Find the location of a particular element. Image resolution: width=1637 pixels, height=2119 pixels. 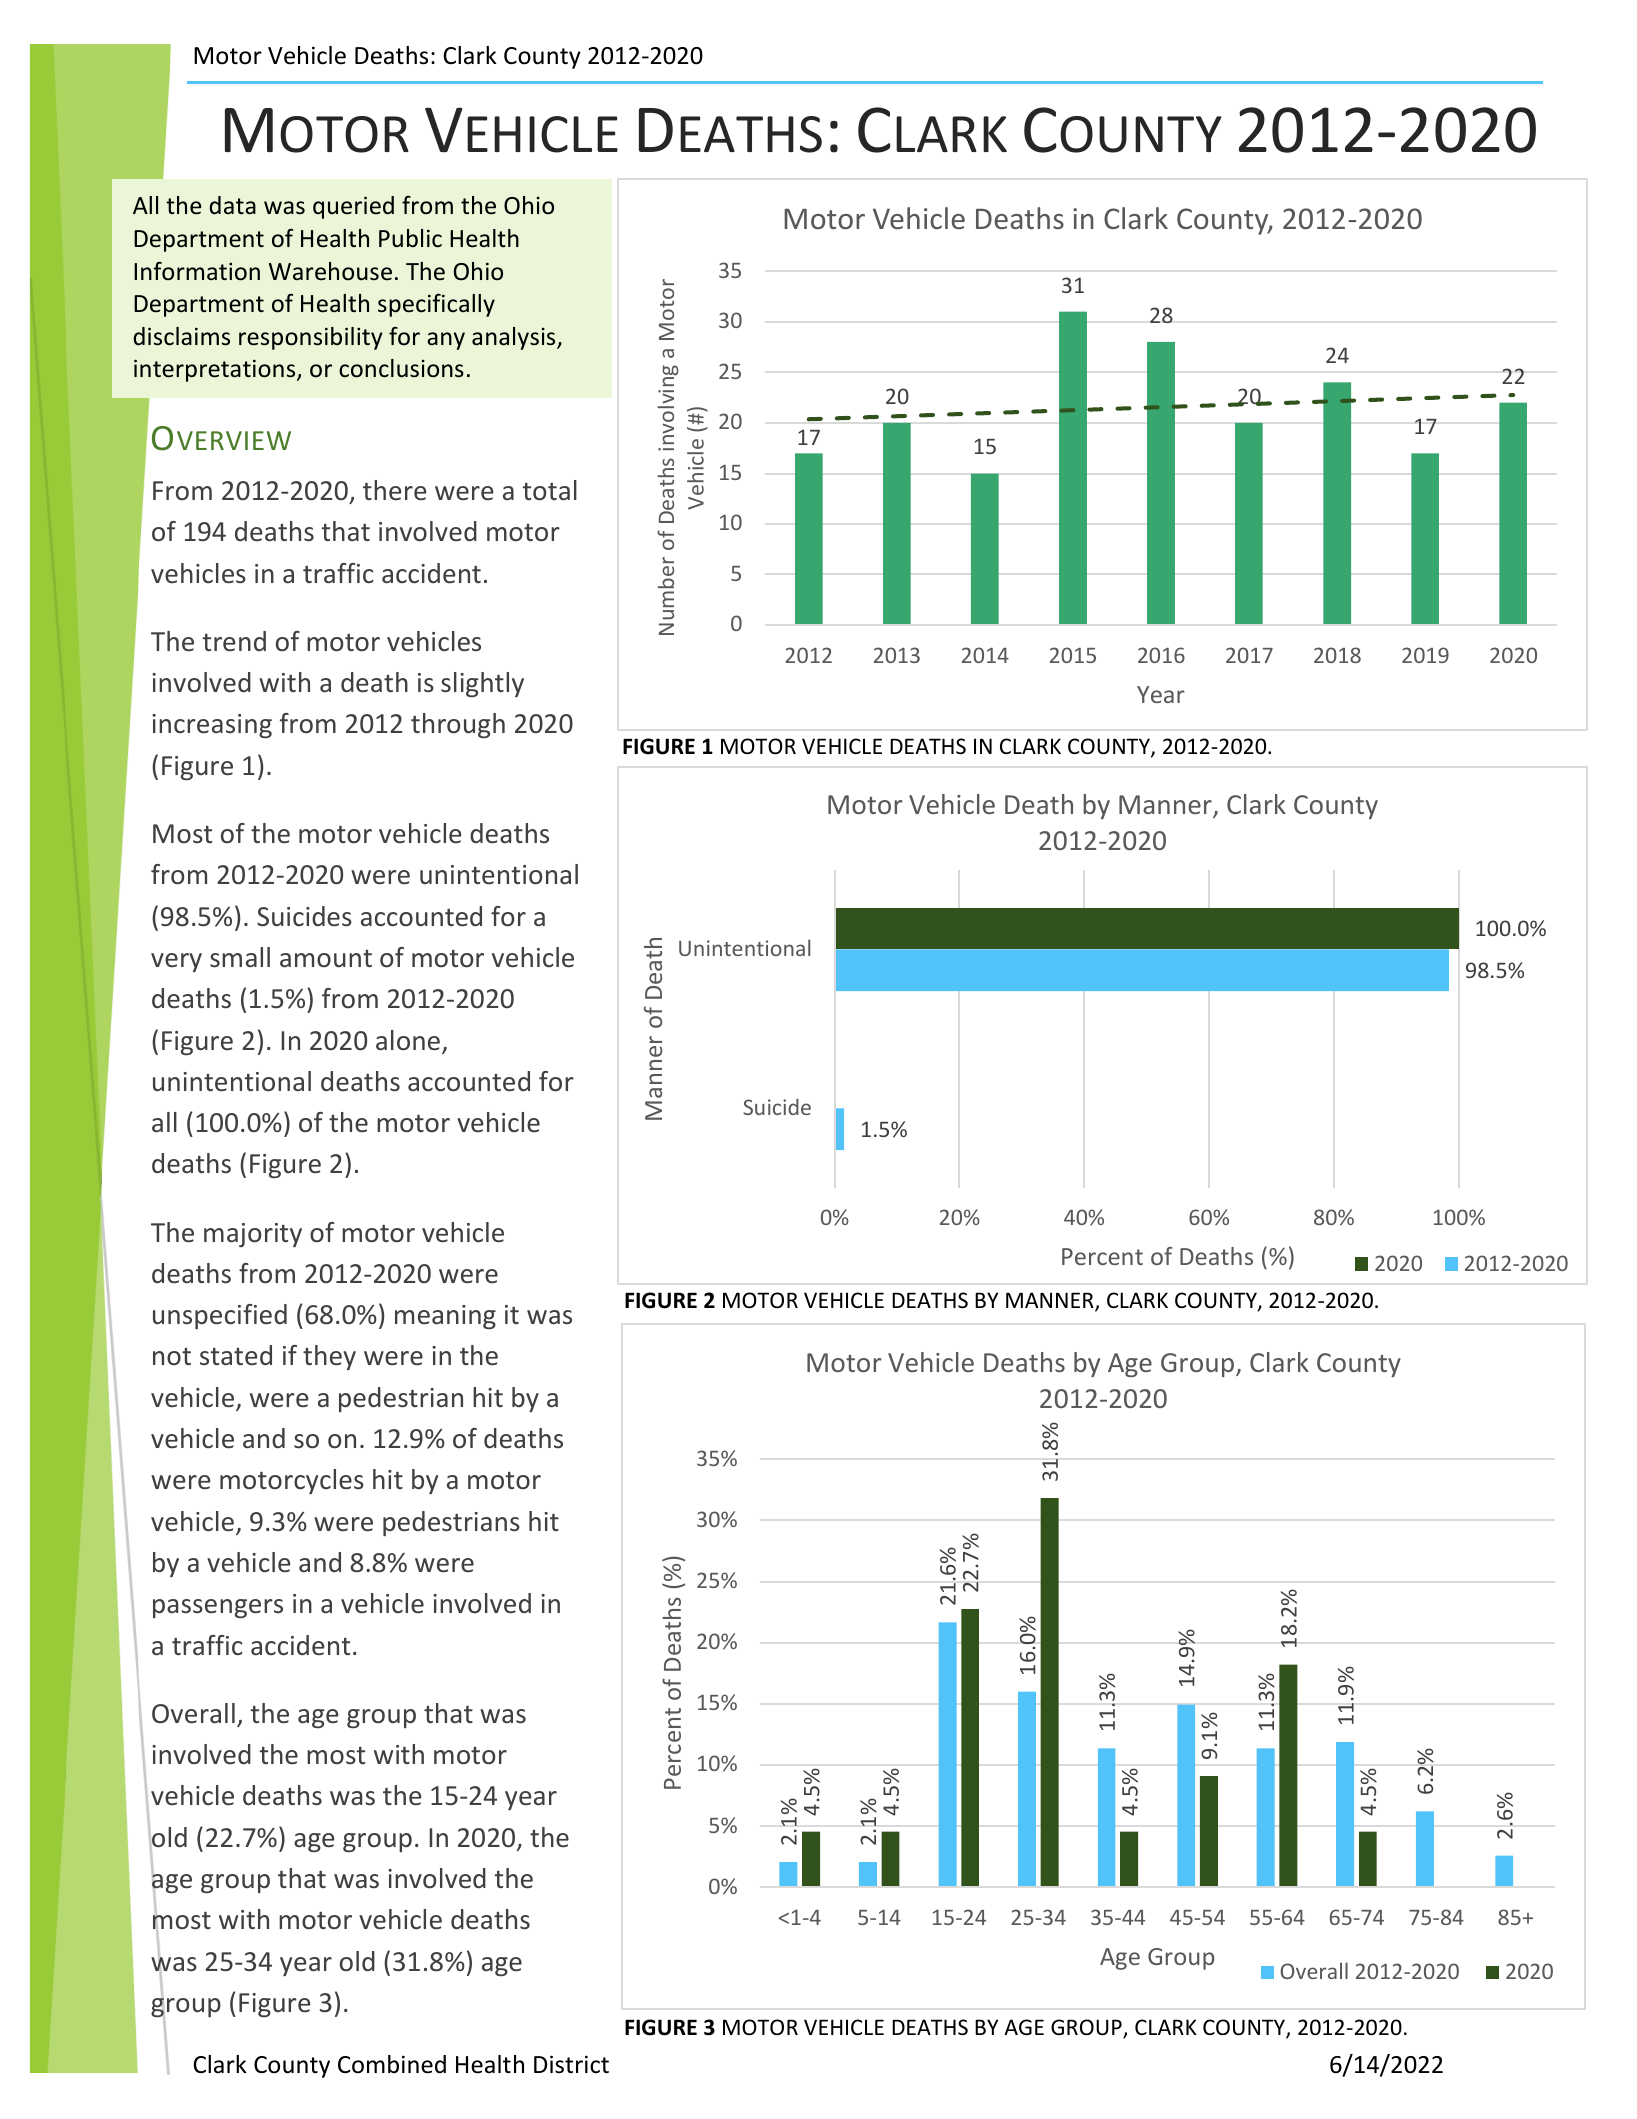

amount is located at coordinates (326, 959).
